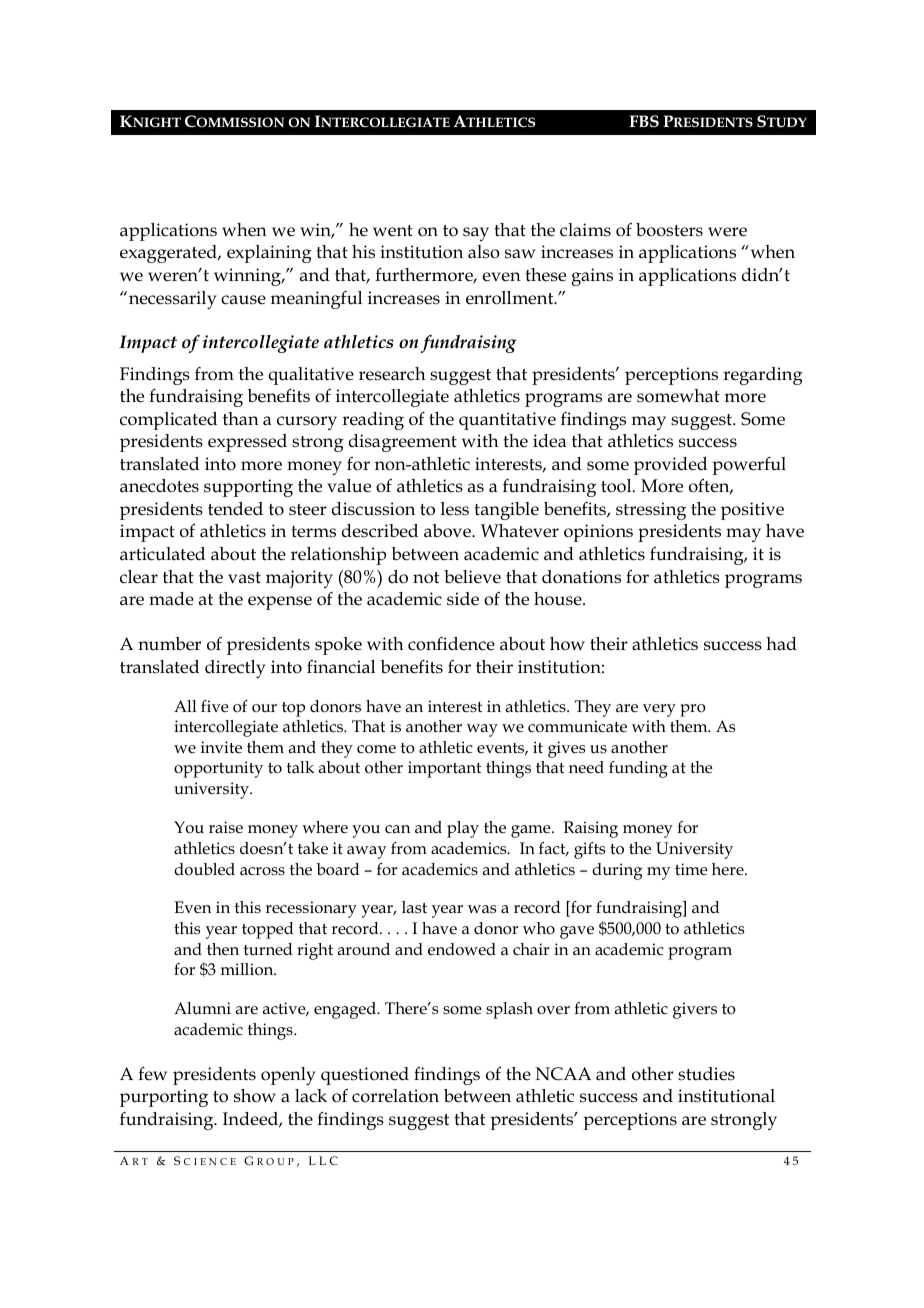  I want to click on had, so click(781, 643).
